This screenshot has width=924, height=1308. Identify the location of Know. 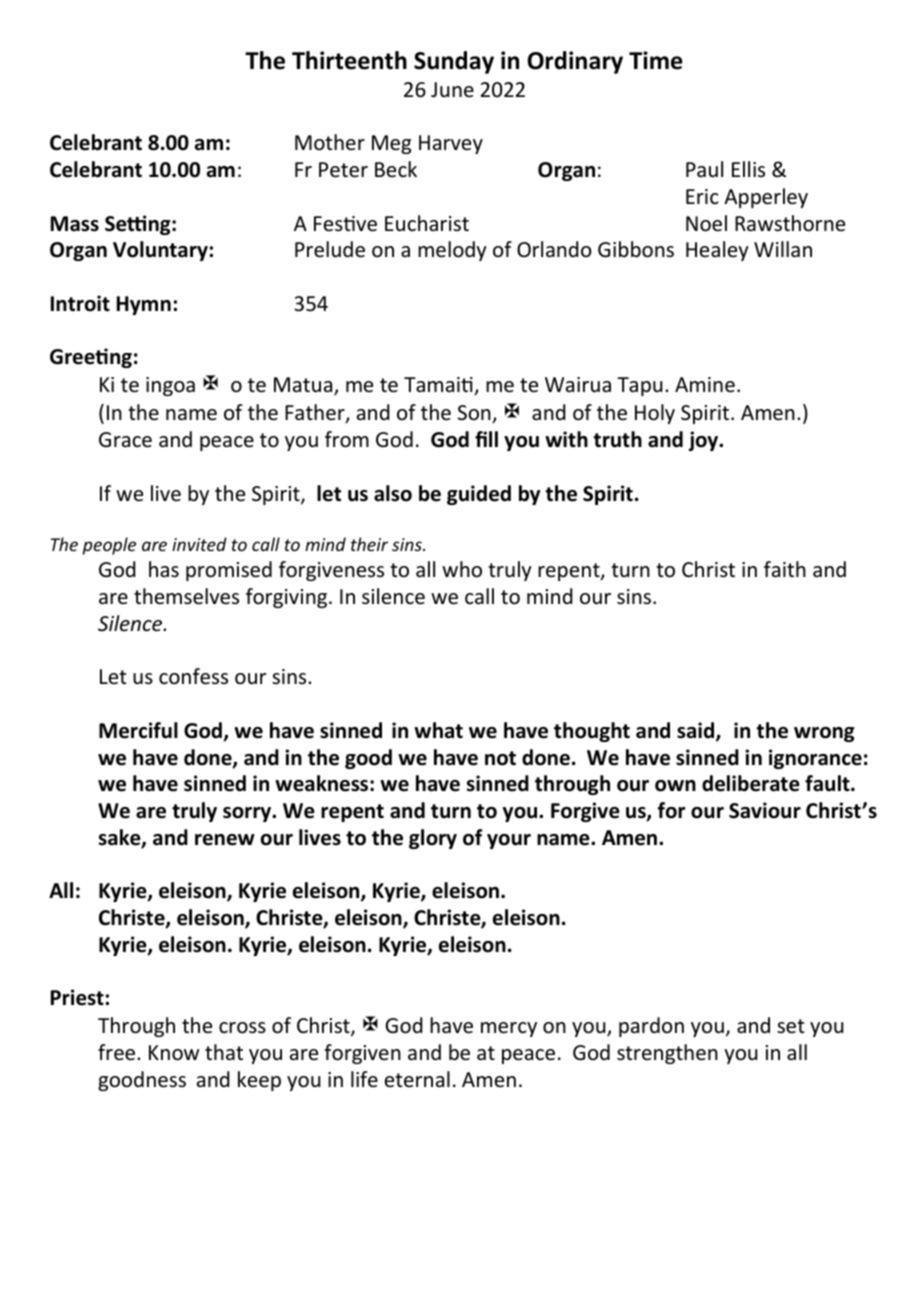
(174, 1053).
